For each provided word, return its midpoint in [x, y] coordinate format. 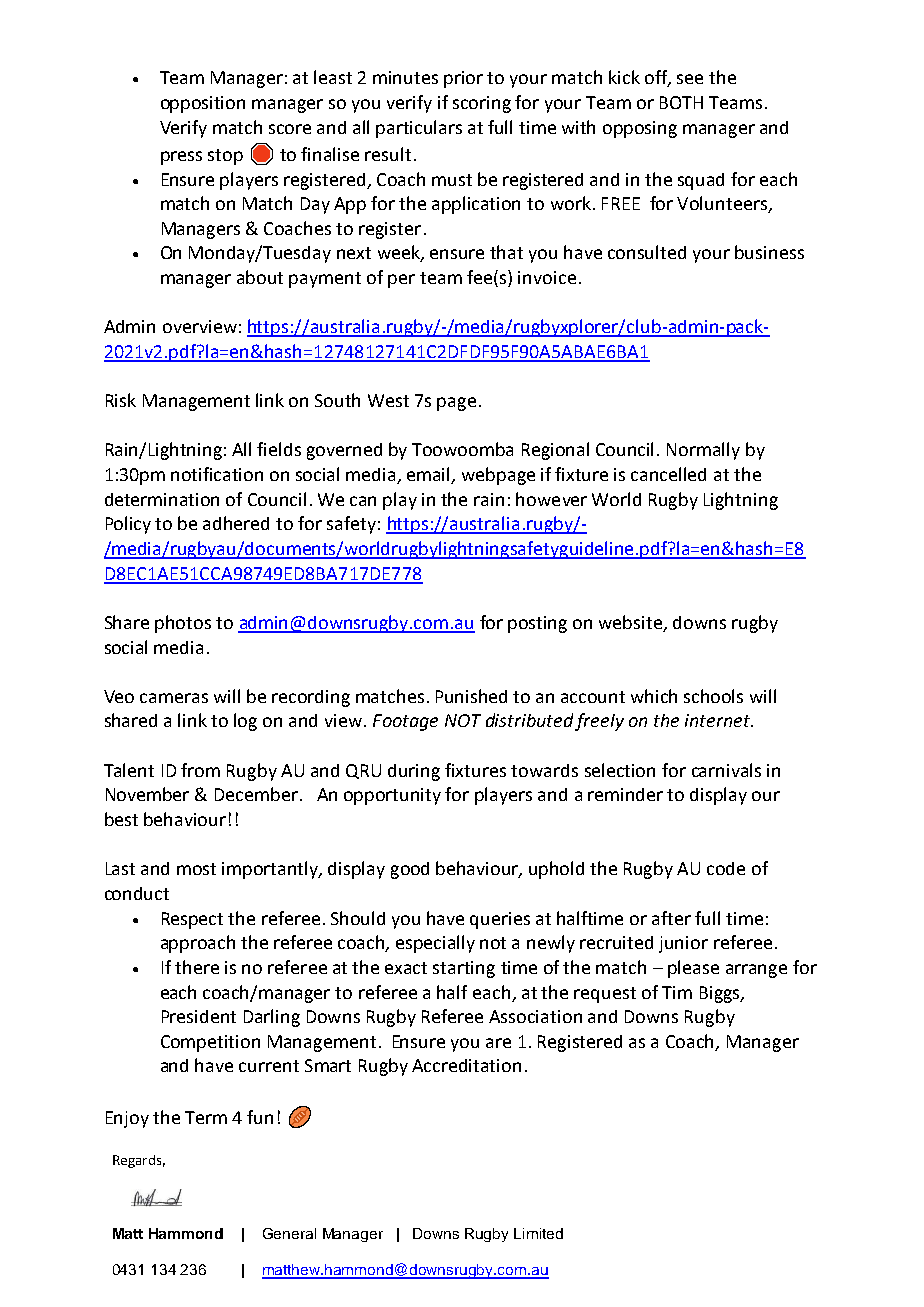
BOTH [681, 102]
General [289, 1233]
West [388, 400]
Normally [703, 451]
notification [217, 474]
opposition [203, 104]
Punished [471, 696]
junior [683, 944]
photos [183, 624]
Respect [192, 920]
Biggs [721, 994]
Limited [538, 1233]
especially [435, 944]
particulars [419, 129]
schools [713, 696]
